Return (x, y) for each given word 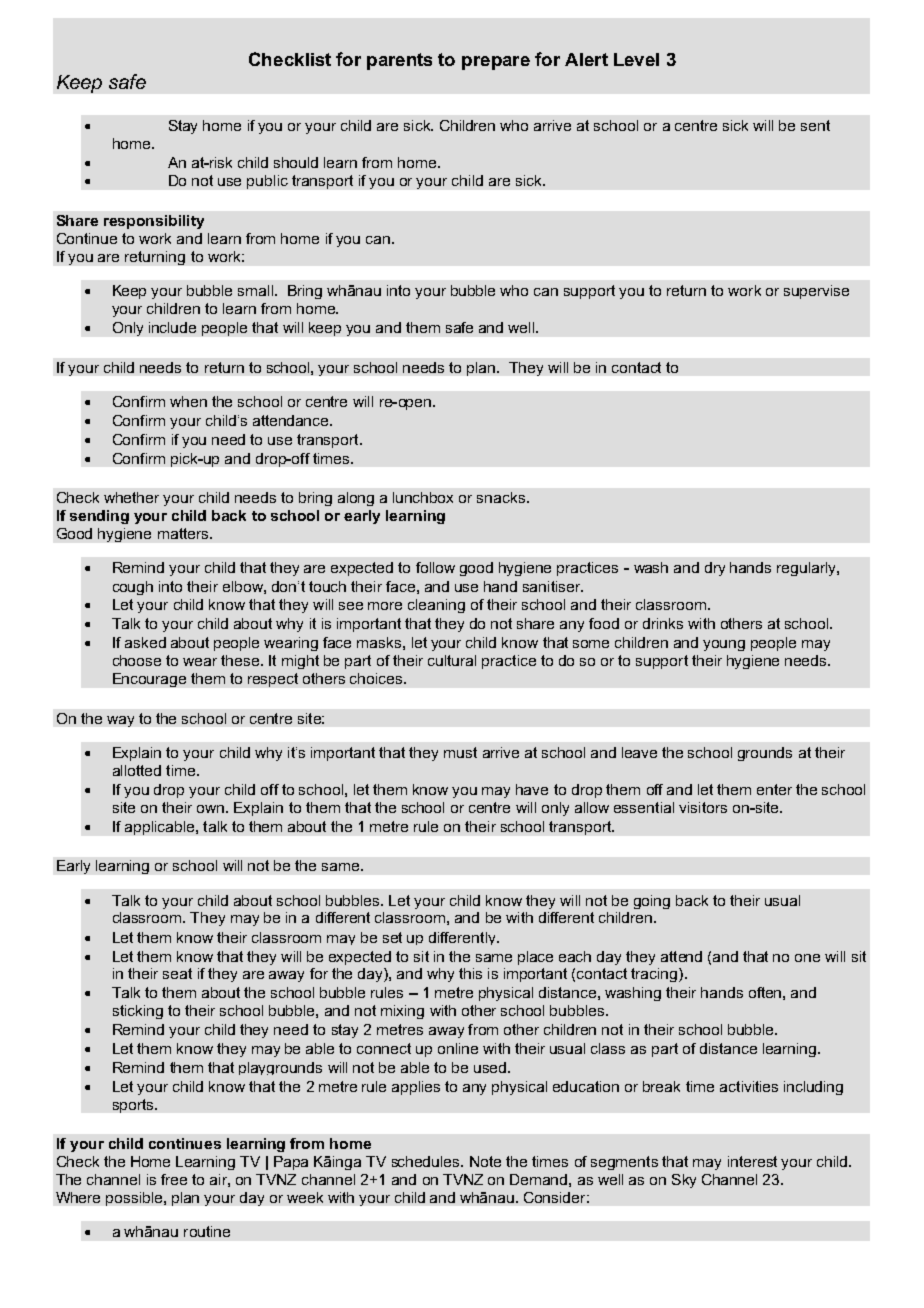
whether (131, 497)
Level (636, 59)
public (267, 182)
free (174, 1179)
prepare (496, 63)
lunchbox (423, 497)
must (460, 752)
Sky (684, 1181)
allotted (137, 770)
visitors (703, 807)
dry (715, 569)
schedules (427, 1161)
